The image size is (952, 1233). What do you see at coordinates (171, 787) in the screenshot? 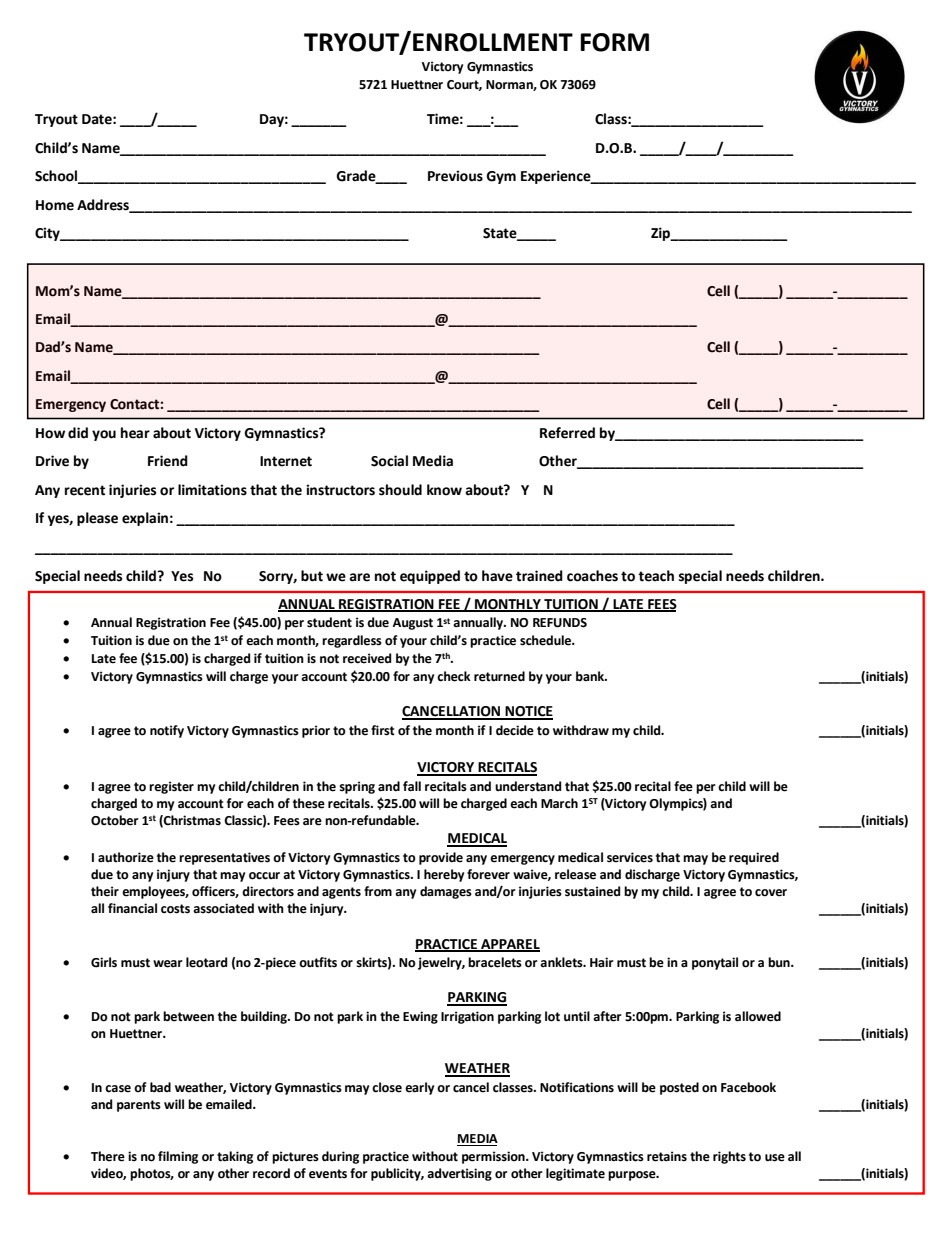
I see `register` at bounding box center [171, 787].
